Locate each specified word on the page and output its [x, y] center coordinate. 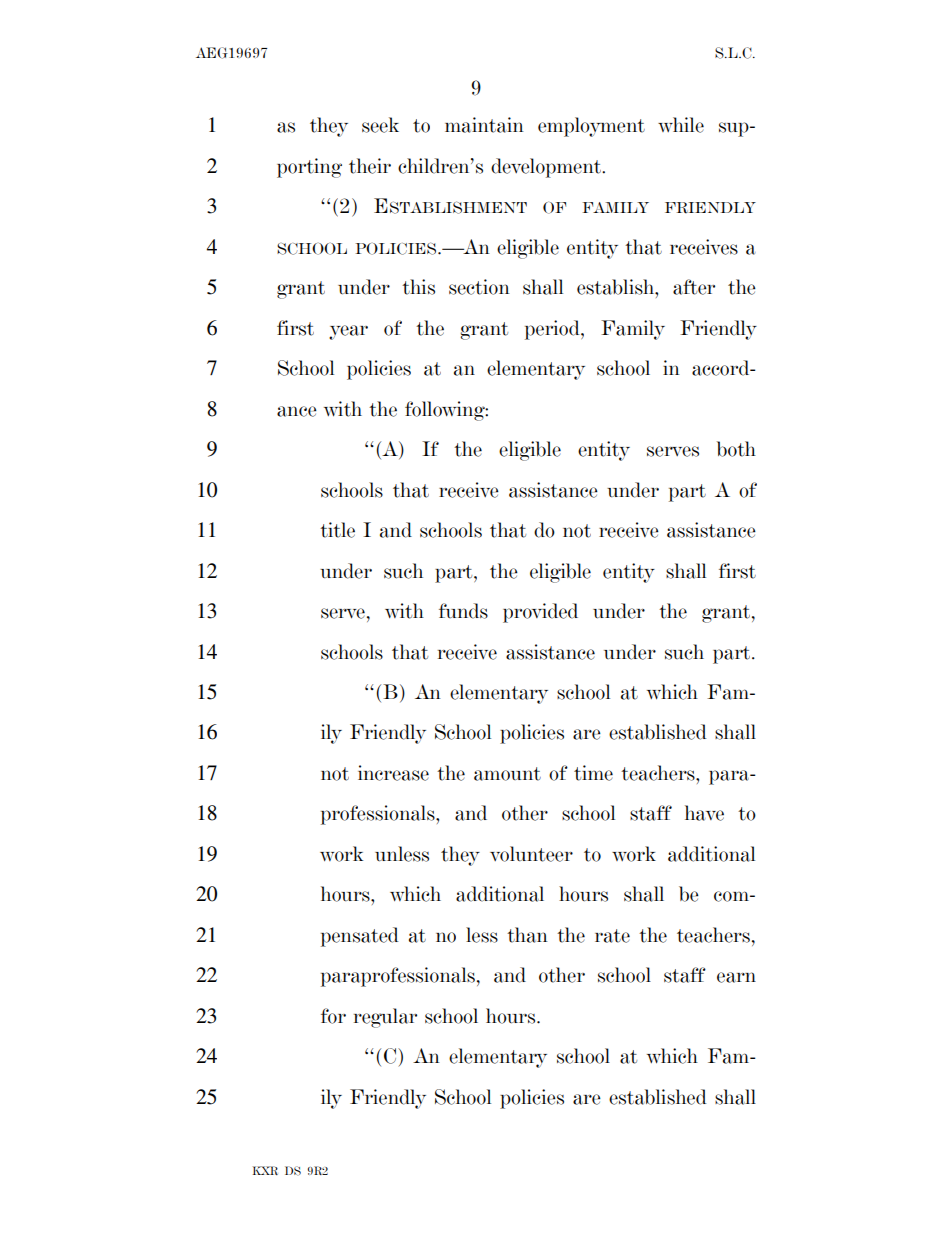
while [681, 125]
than [527, 935]
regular [385, 1018]
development [547, 168]
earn [736, 977]
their [370, 166]
